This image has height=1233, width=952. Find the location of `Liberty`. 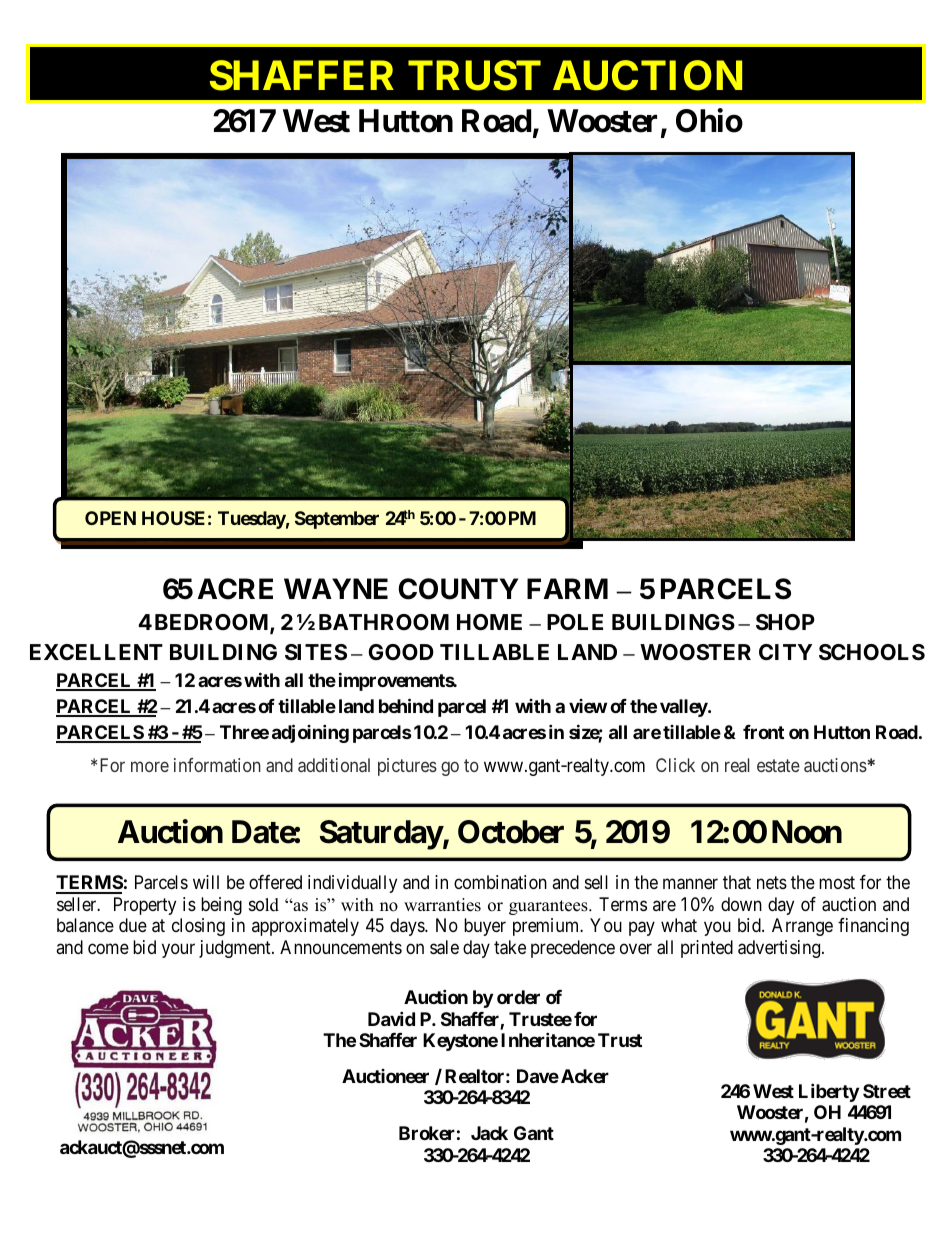

Liberty is located at coordinates (829, 1092).
